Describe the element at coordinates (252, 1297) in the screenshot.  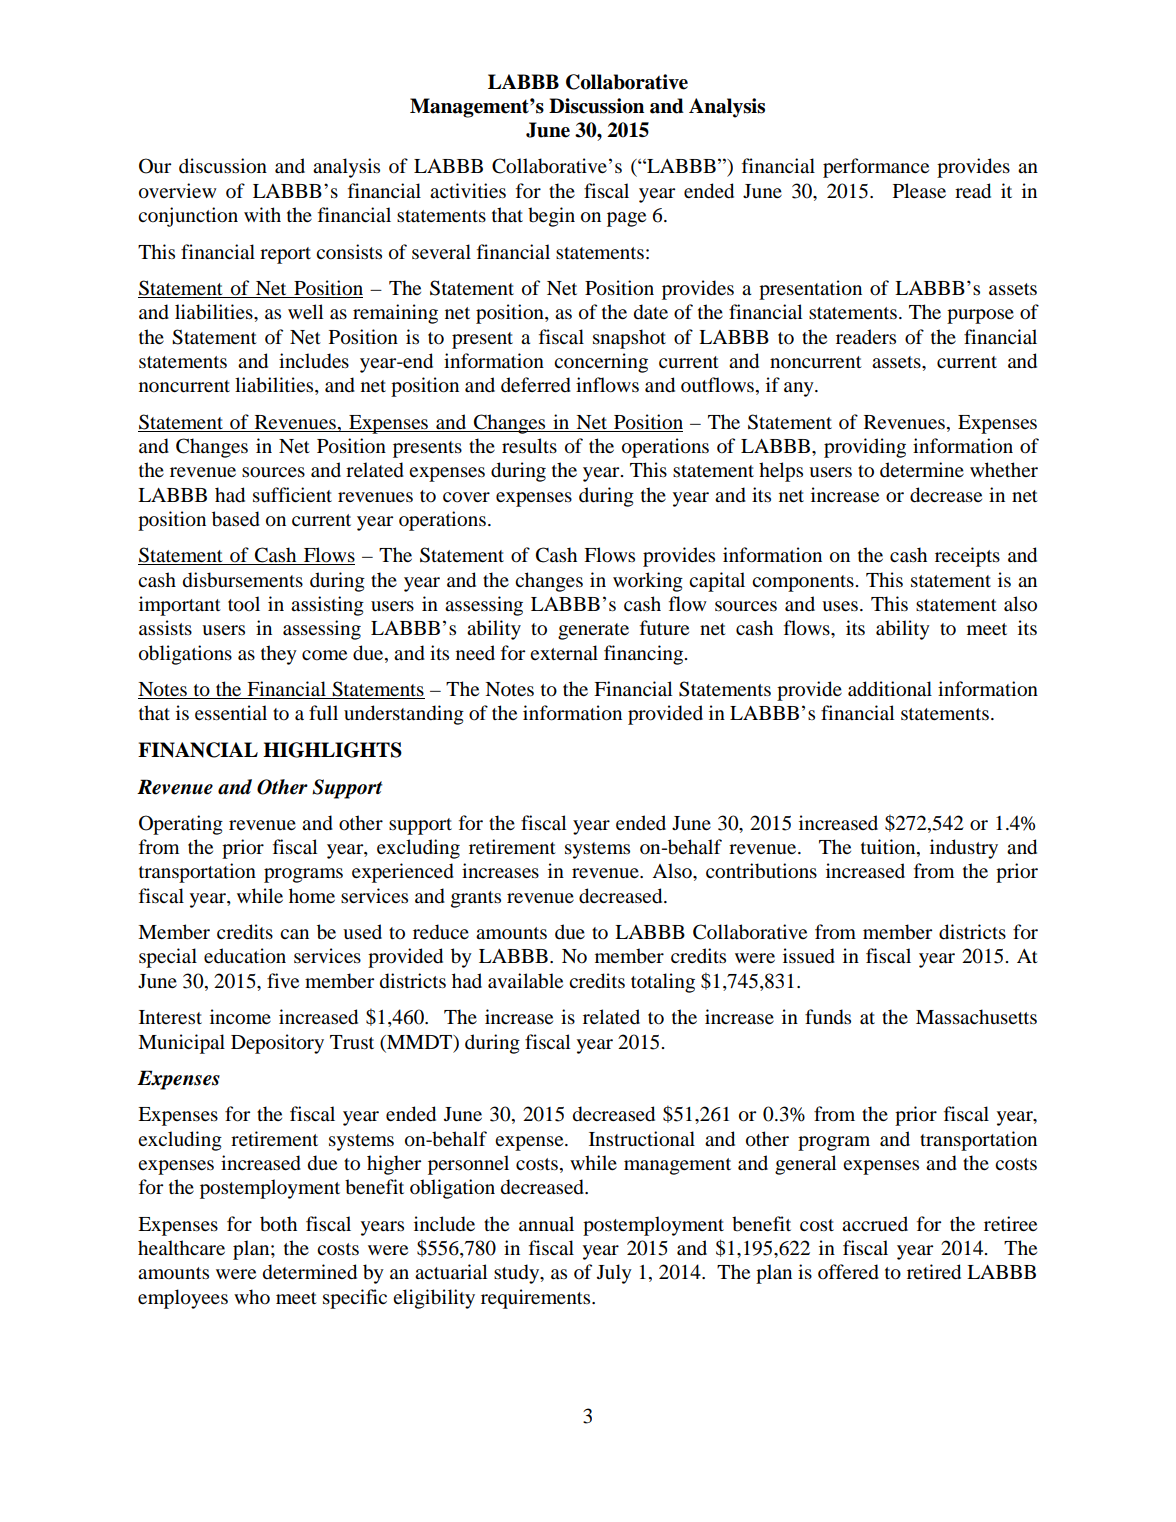
I see `who` at that location.
